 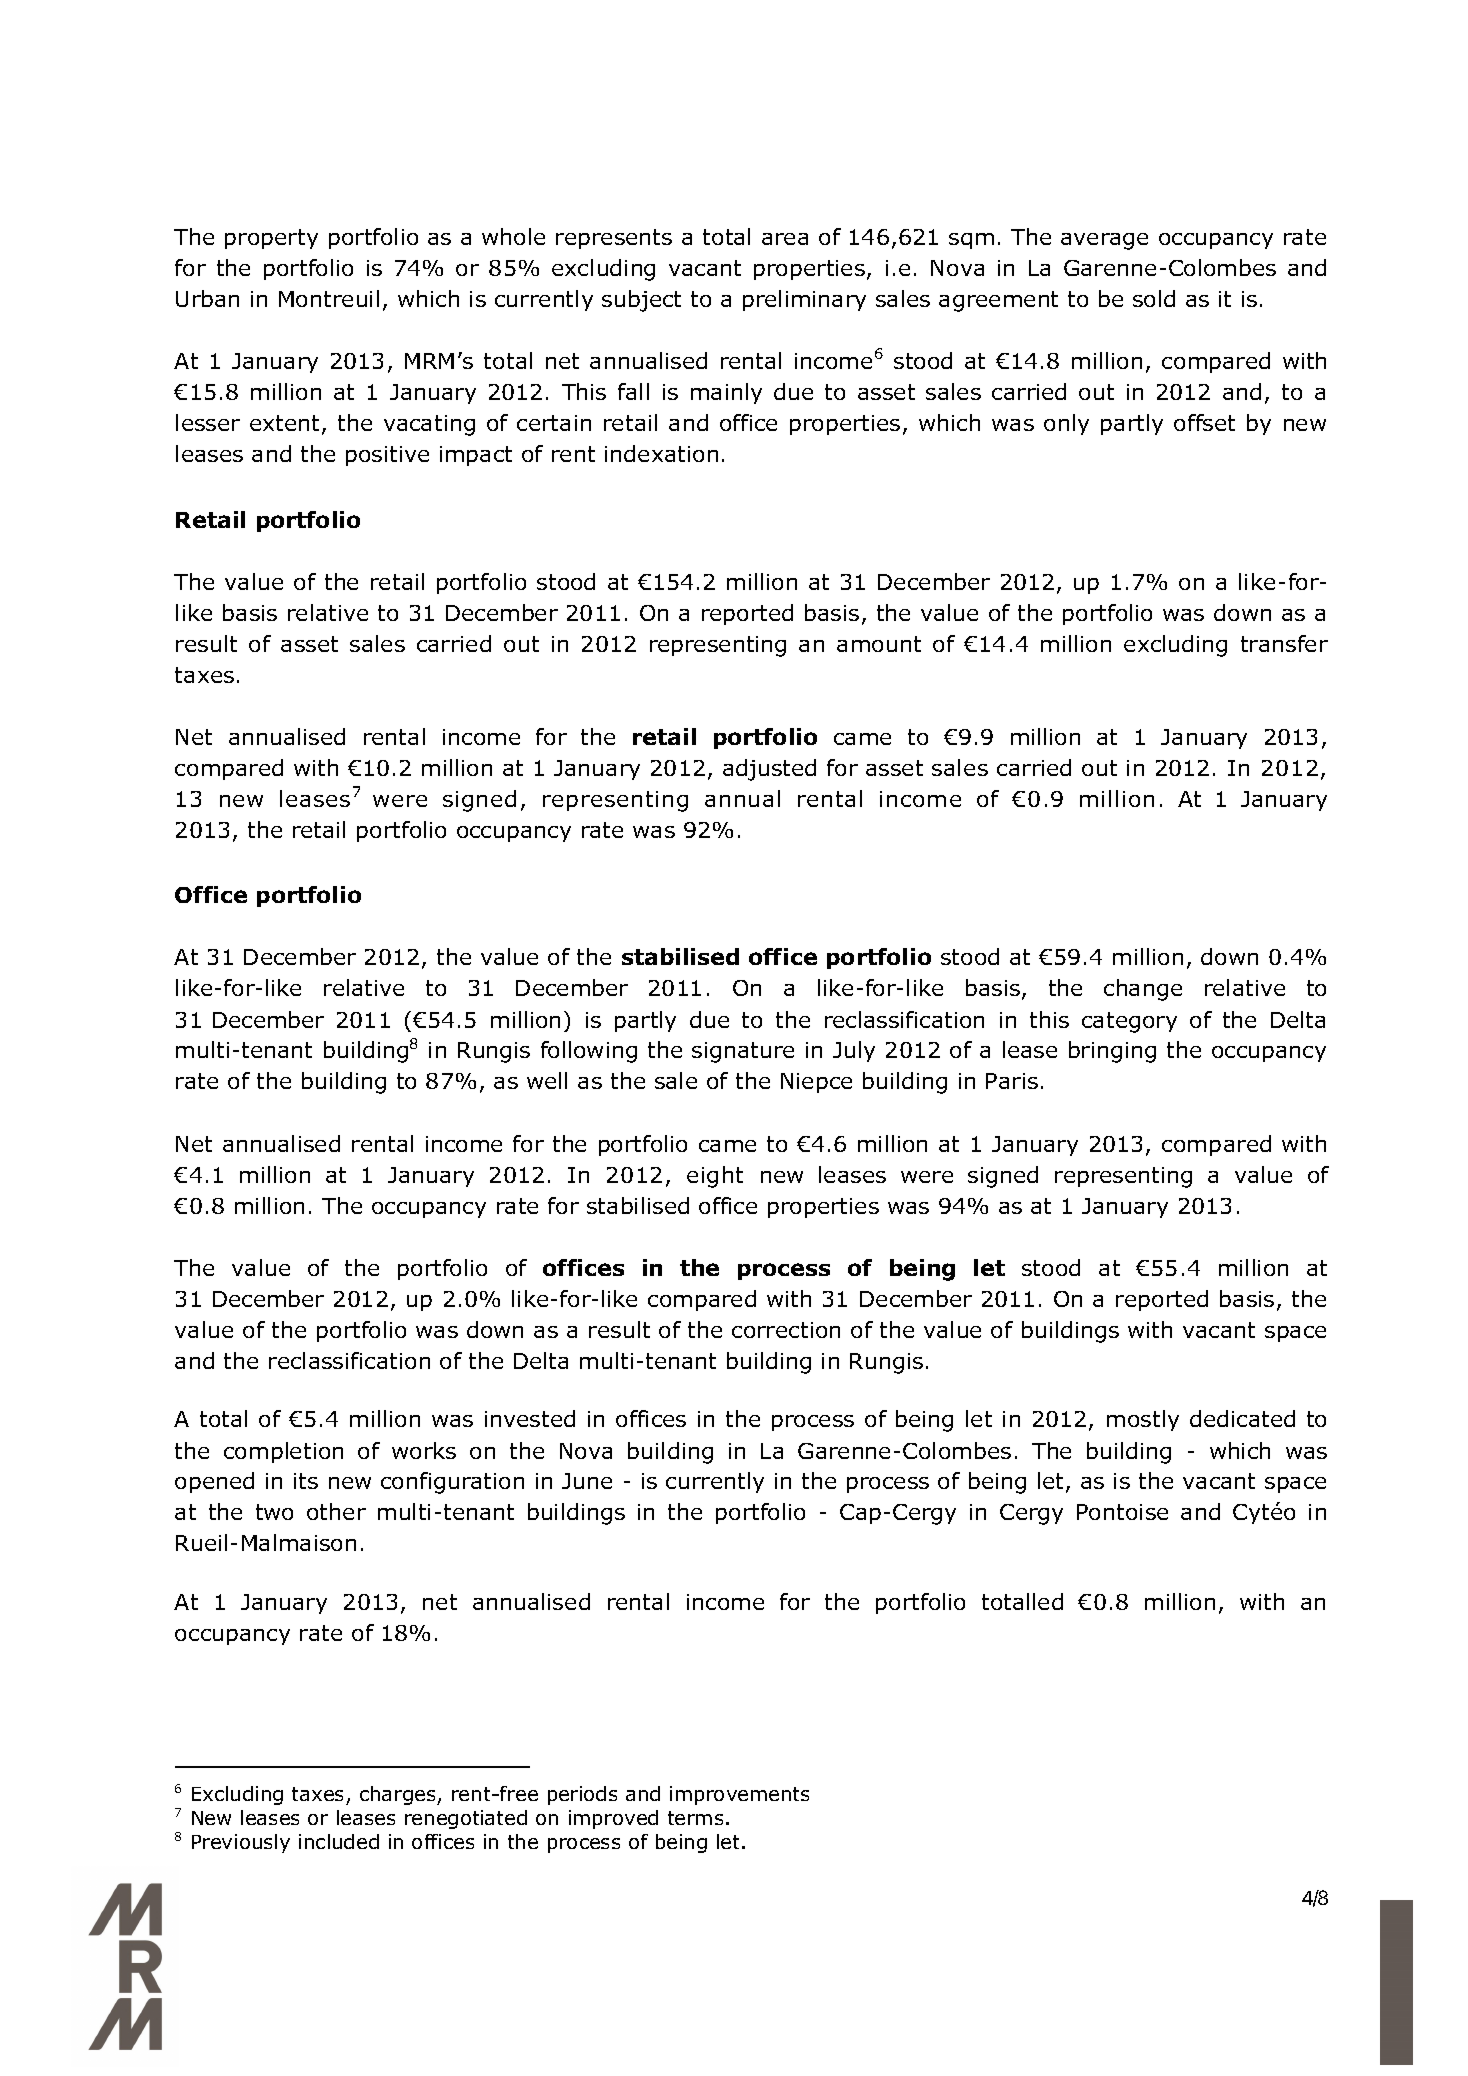 I want to click on category, so click(x=1129, y=1022).
